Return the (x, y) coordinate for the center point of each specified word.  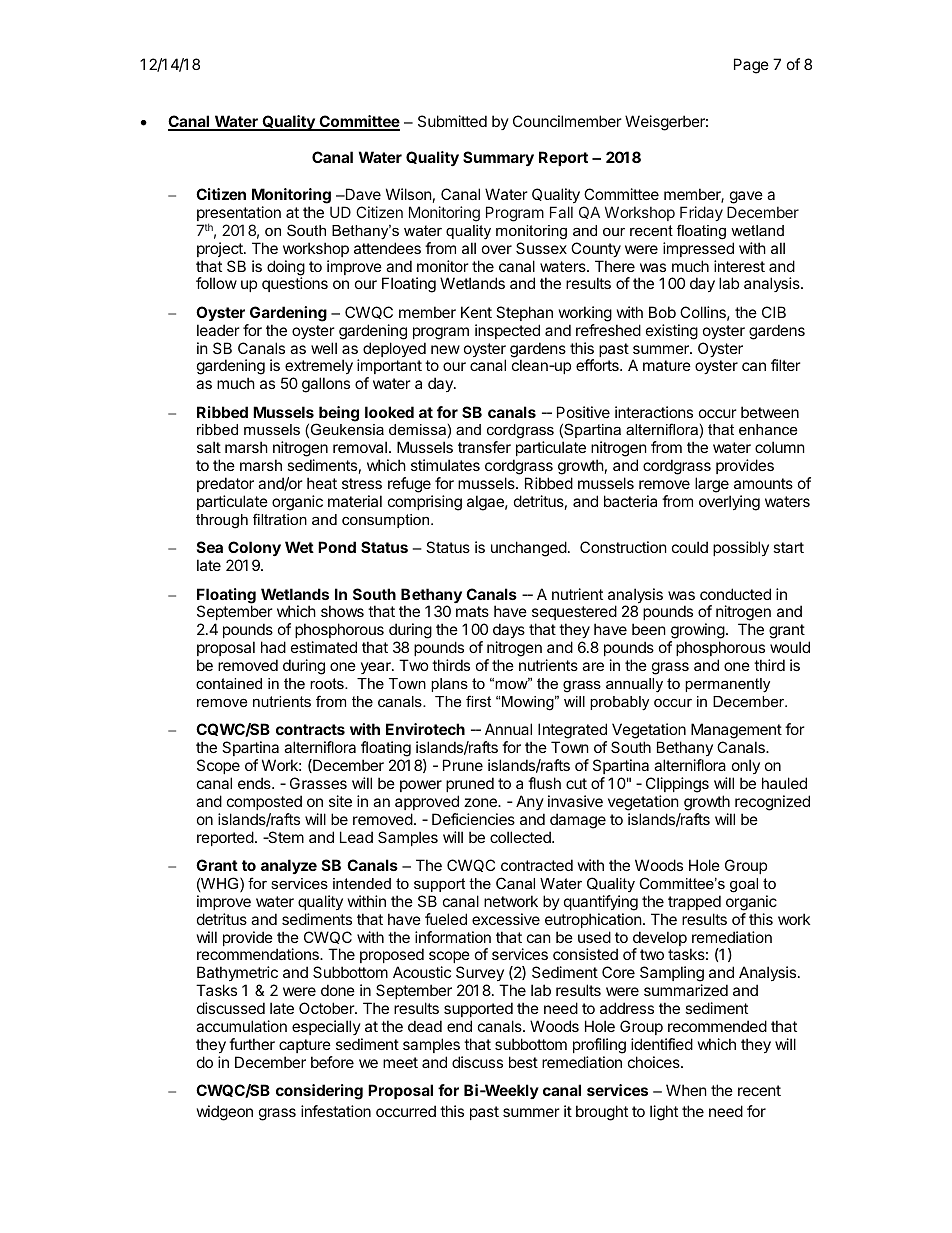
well (324, 348)
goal (744, 885)
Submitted (452, 121)
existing (672, 332)
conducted (735, 594)
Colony (254, 550)
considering (319, 1092)
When (686, 1090)
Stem (285, 837)
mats (472, 611)
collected (521, 837)
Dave (362, 194)
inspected (507, 331)
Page (751, 66)
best (523, 1062)
